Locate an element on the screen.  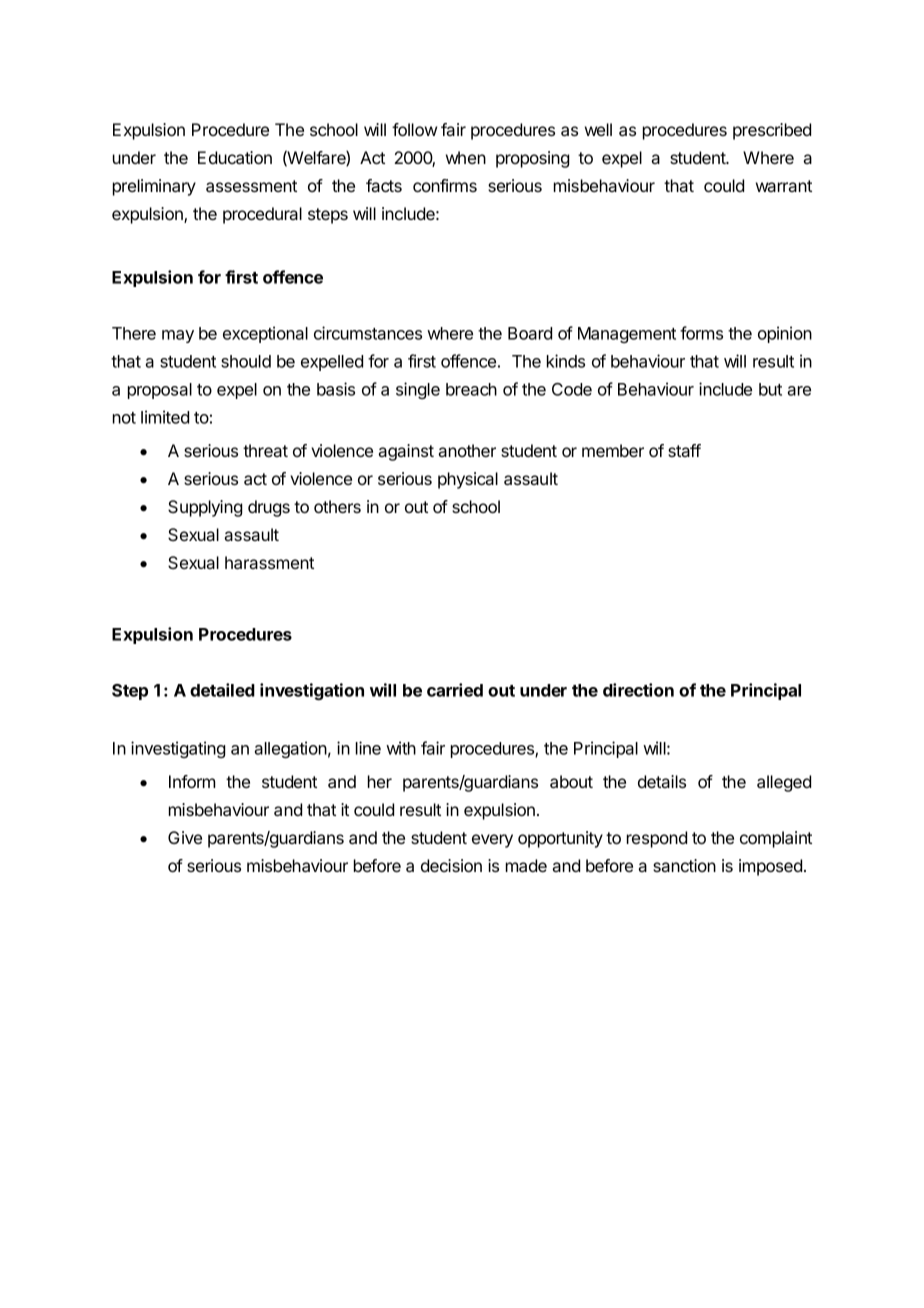
when is located at coordinates (466, 157).
